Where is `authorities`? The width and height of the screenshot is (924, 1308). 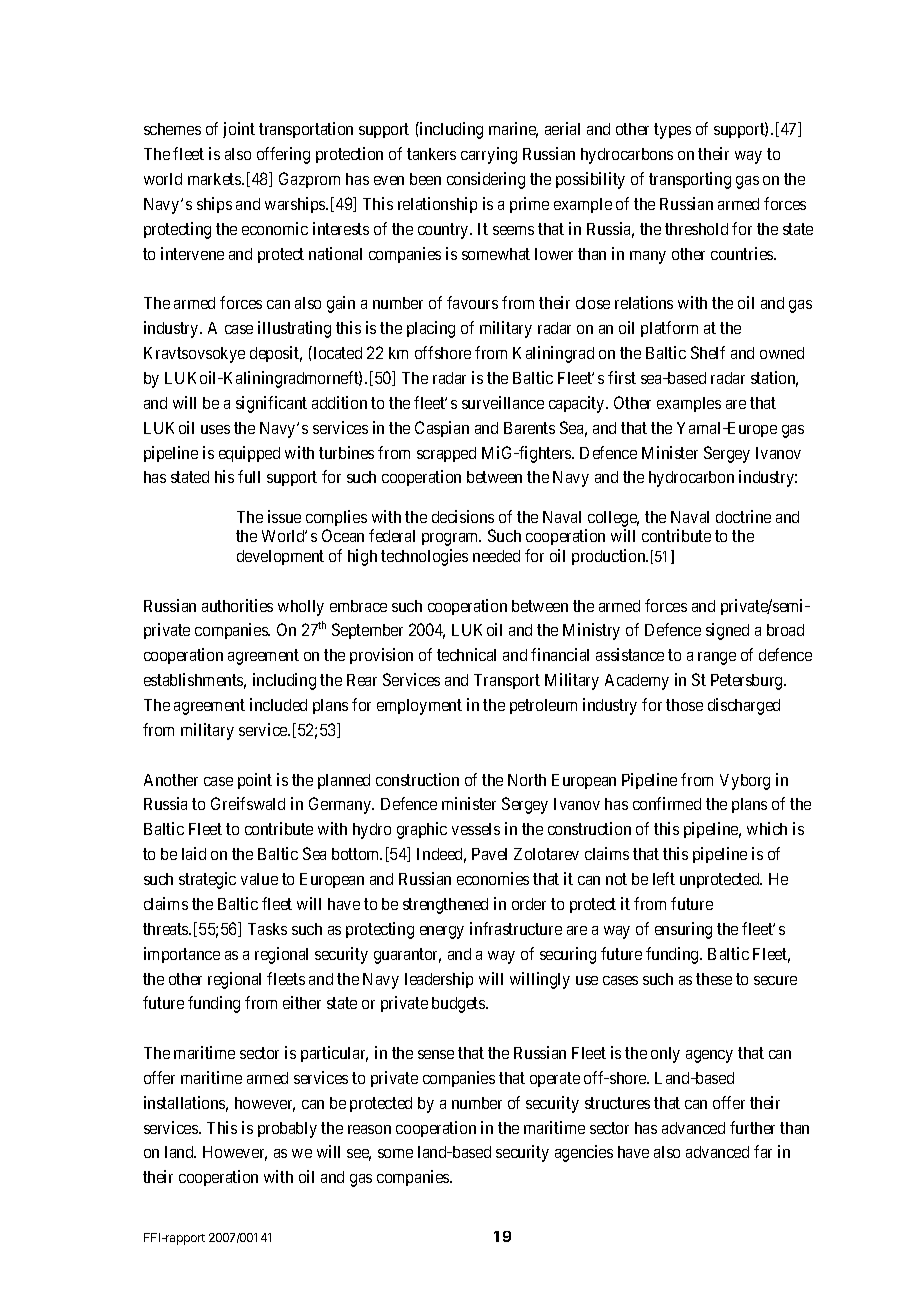
authorities is located at coordinates (237, 605).
